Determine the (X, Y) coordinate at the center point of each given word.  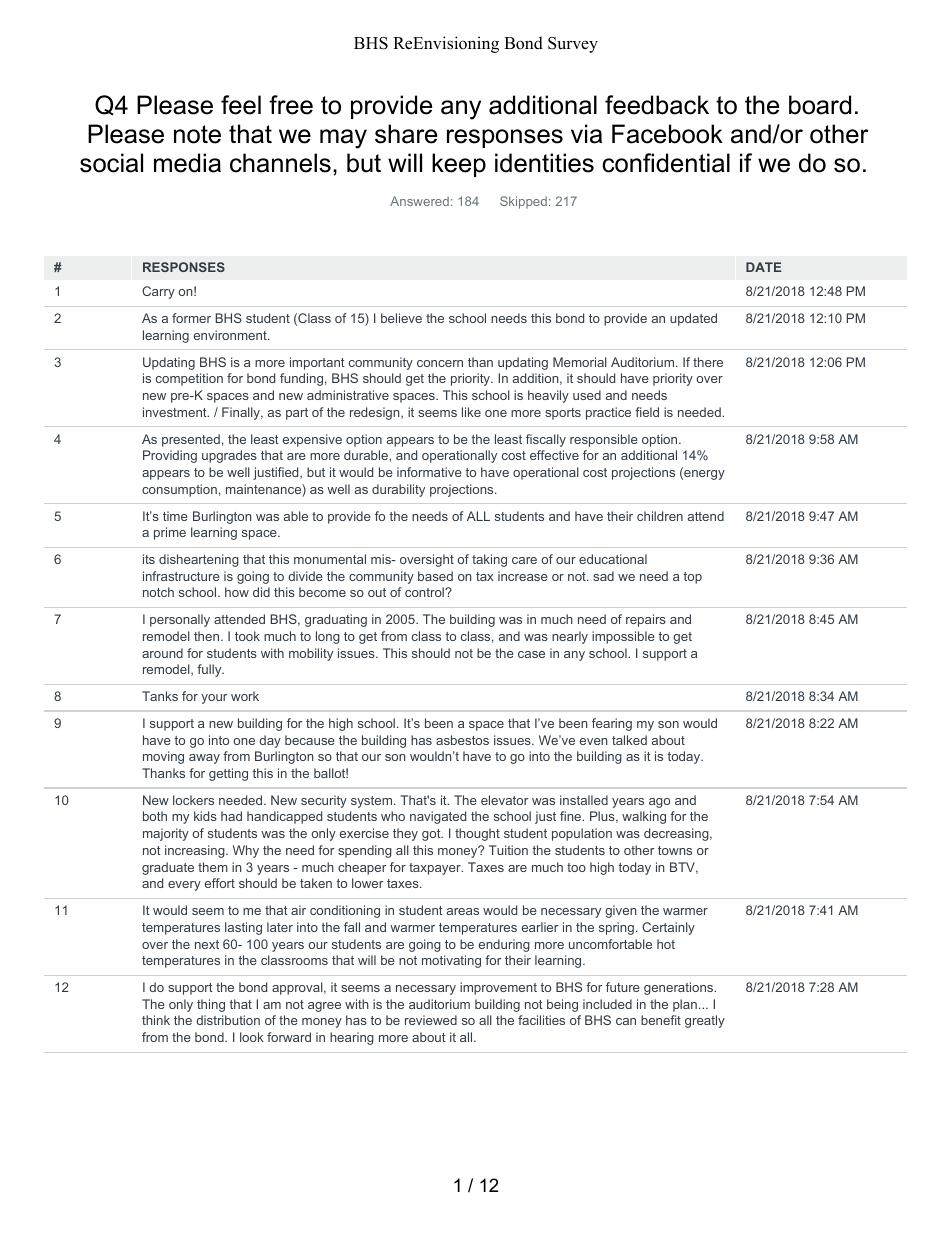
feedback (657, 105)
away (204, 759)
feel (241, 105)
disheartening (199, 560)
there (708, 362)
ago (659, 803)
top (693, 578)
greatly (705, 1021)
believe (401, 318)
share (406, 134)
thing (211, 1005)
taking (489, 560)
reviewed (431, 1020)
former (191, 318)
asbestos (462, 740)
